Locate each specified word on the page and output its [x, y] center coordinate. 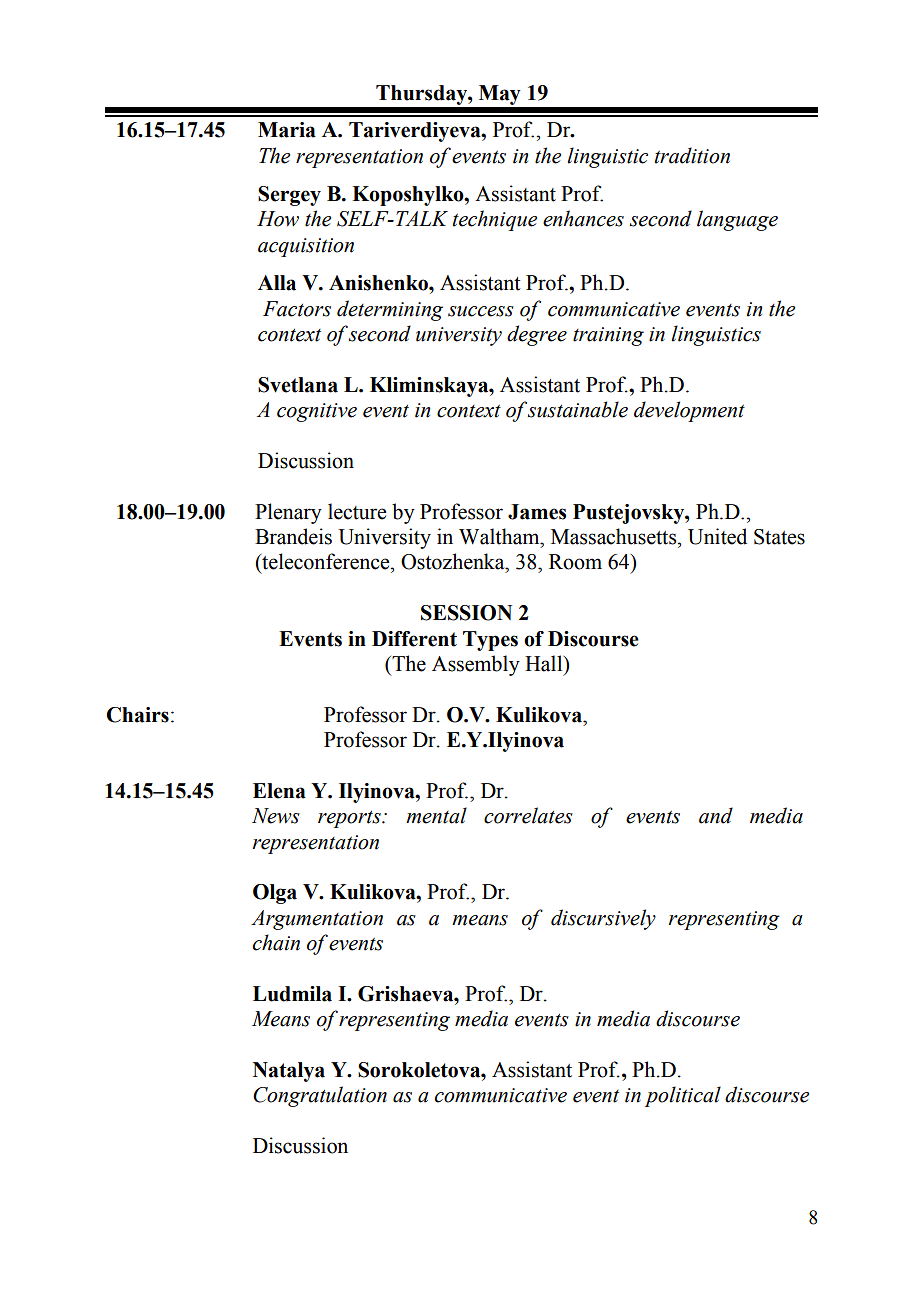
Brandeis [293, 536]
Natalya [289, 1072]
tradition [692, 155]
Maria [287, 130]
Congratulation [320, 1096]
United [717, 536]
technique [495, 220]
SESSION [466, 613]
